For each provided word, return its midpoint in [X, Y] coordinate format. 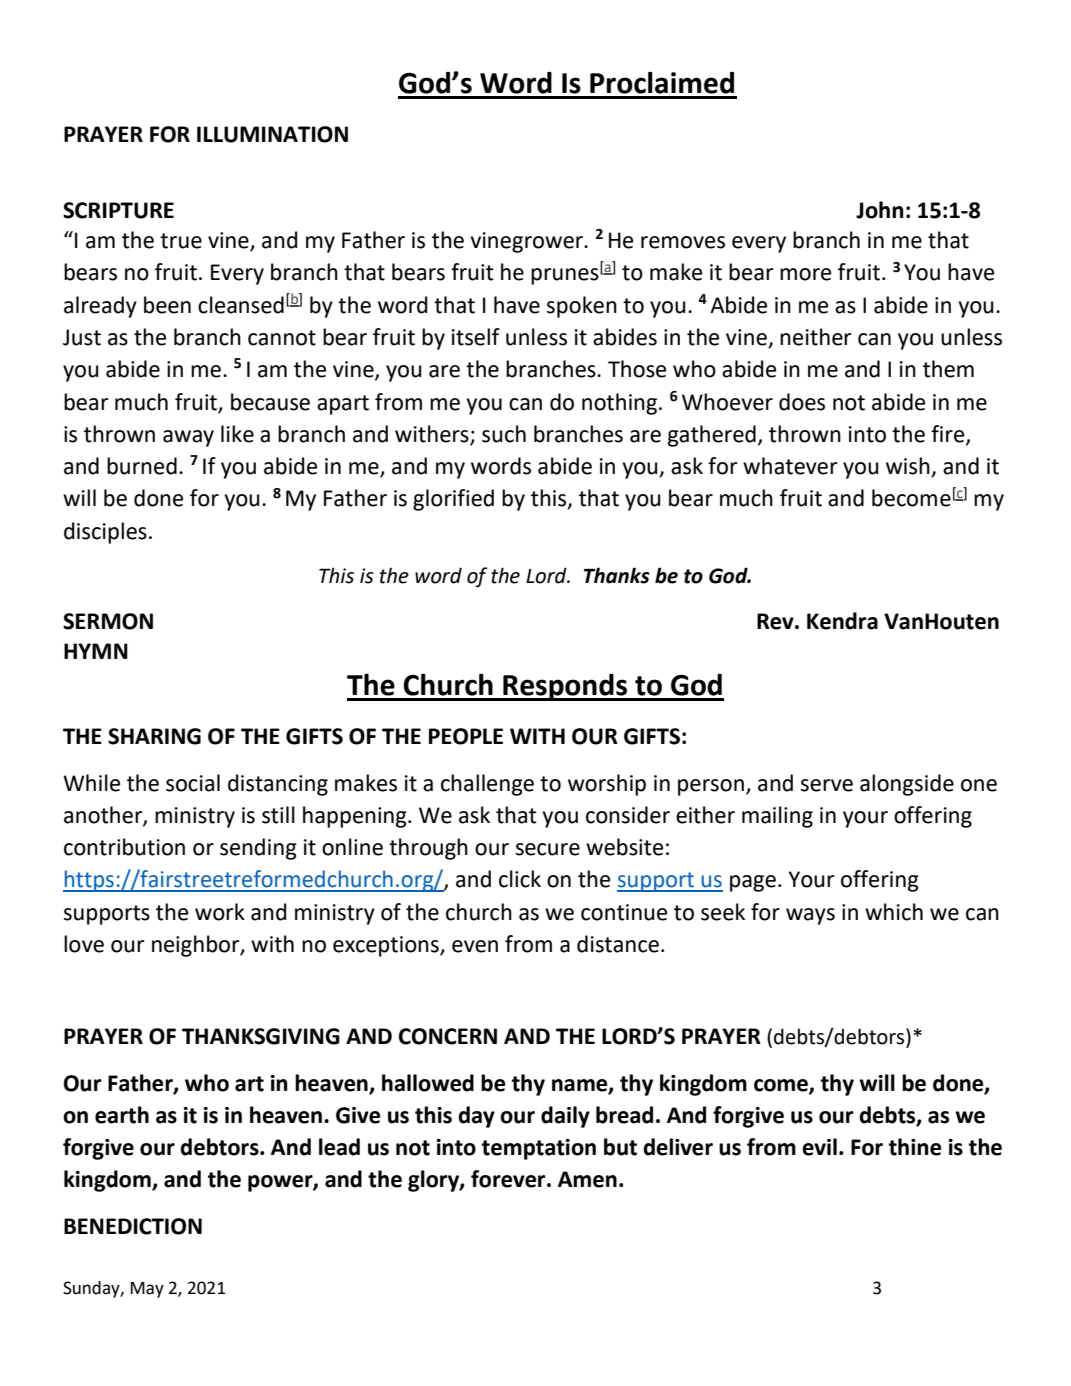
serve [827, 785]
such [504, 434]
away [188, 438]
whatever [790, 466]
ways [810, 916]
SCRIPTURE [118, 210]
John [880, 210]
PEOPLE [466, 736]
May [147, 1290]
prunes [565, 276]
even [475, 946]
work [220, 912]
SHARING [154, 736]
